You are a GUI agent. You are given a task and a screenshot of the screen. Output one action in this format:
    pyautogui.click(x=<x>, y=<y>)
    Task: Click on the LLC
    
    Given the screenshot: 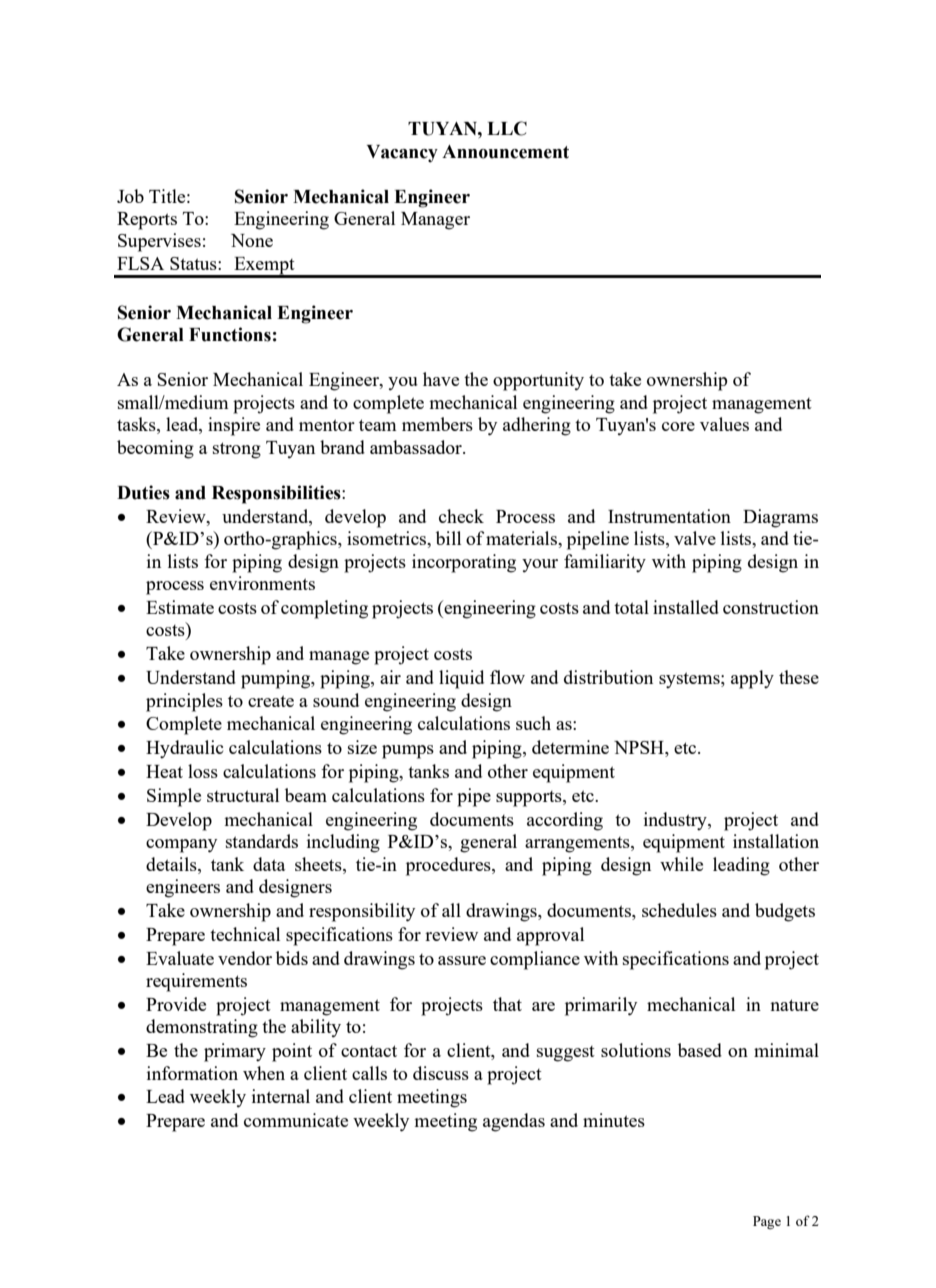 What is the action you would take?
    pyautogui.click(x=507, y=128)
